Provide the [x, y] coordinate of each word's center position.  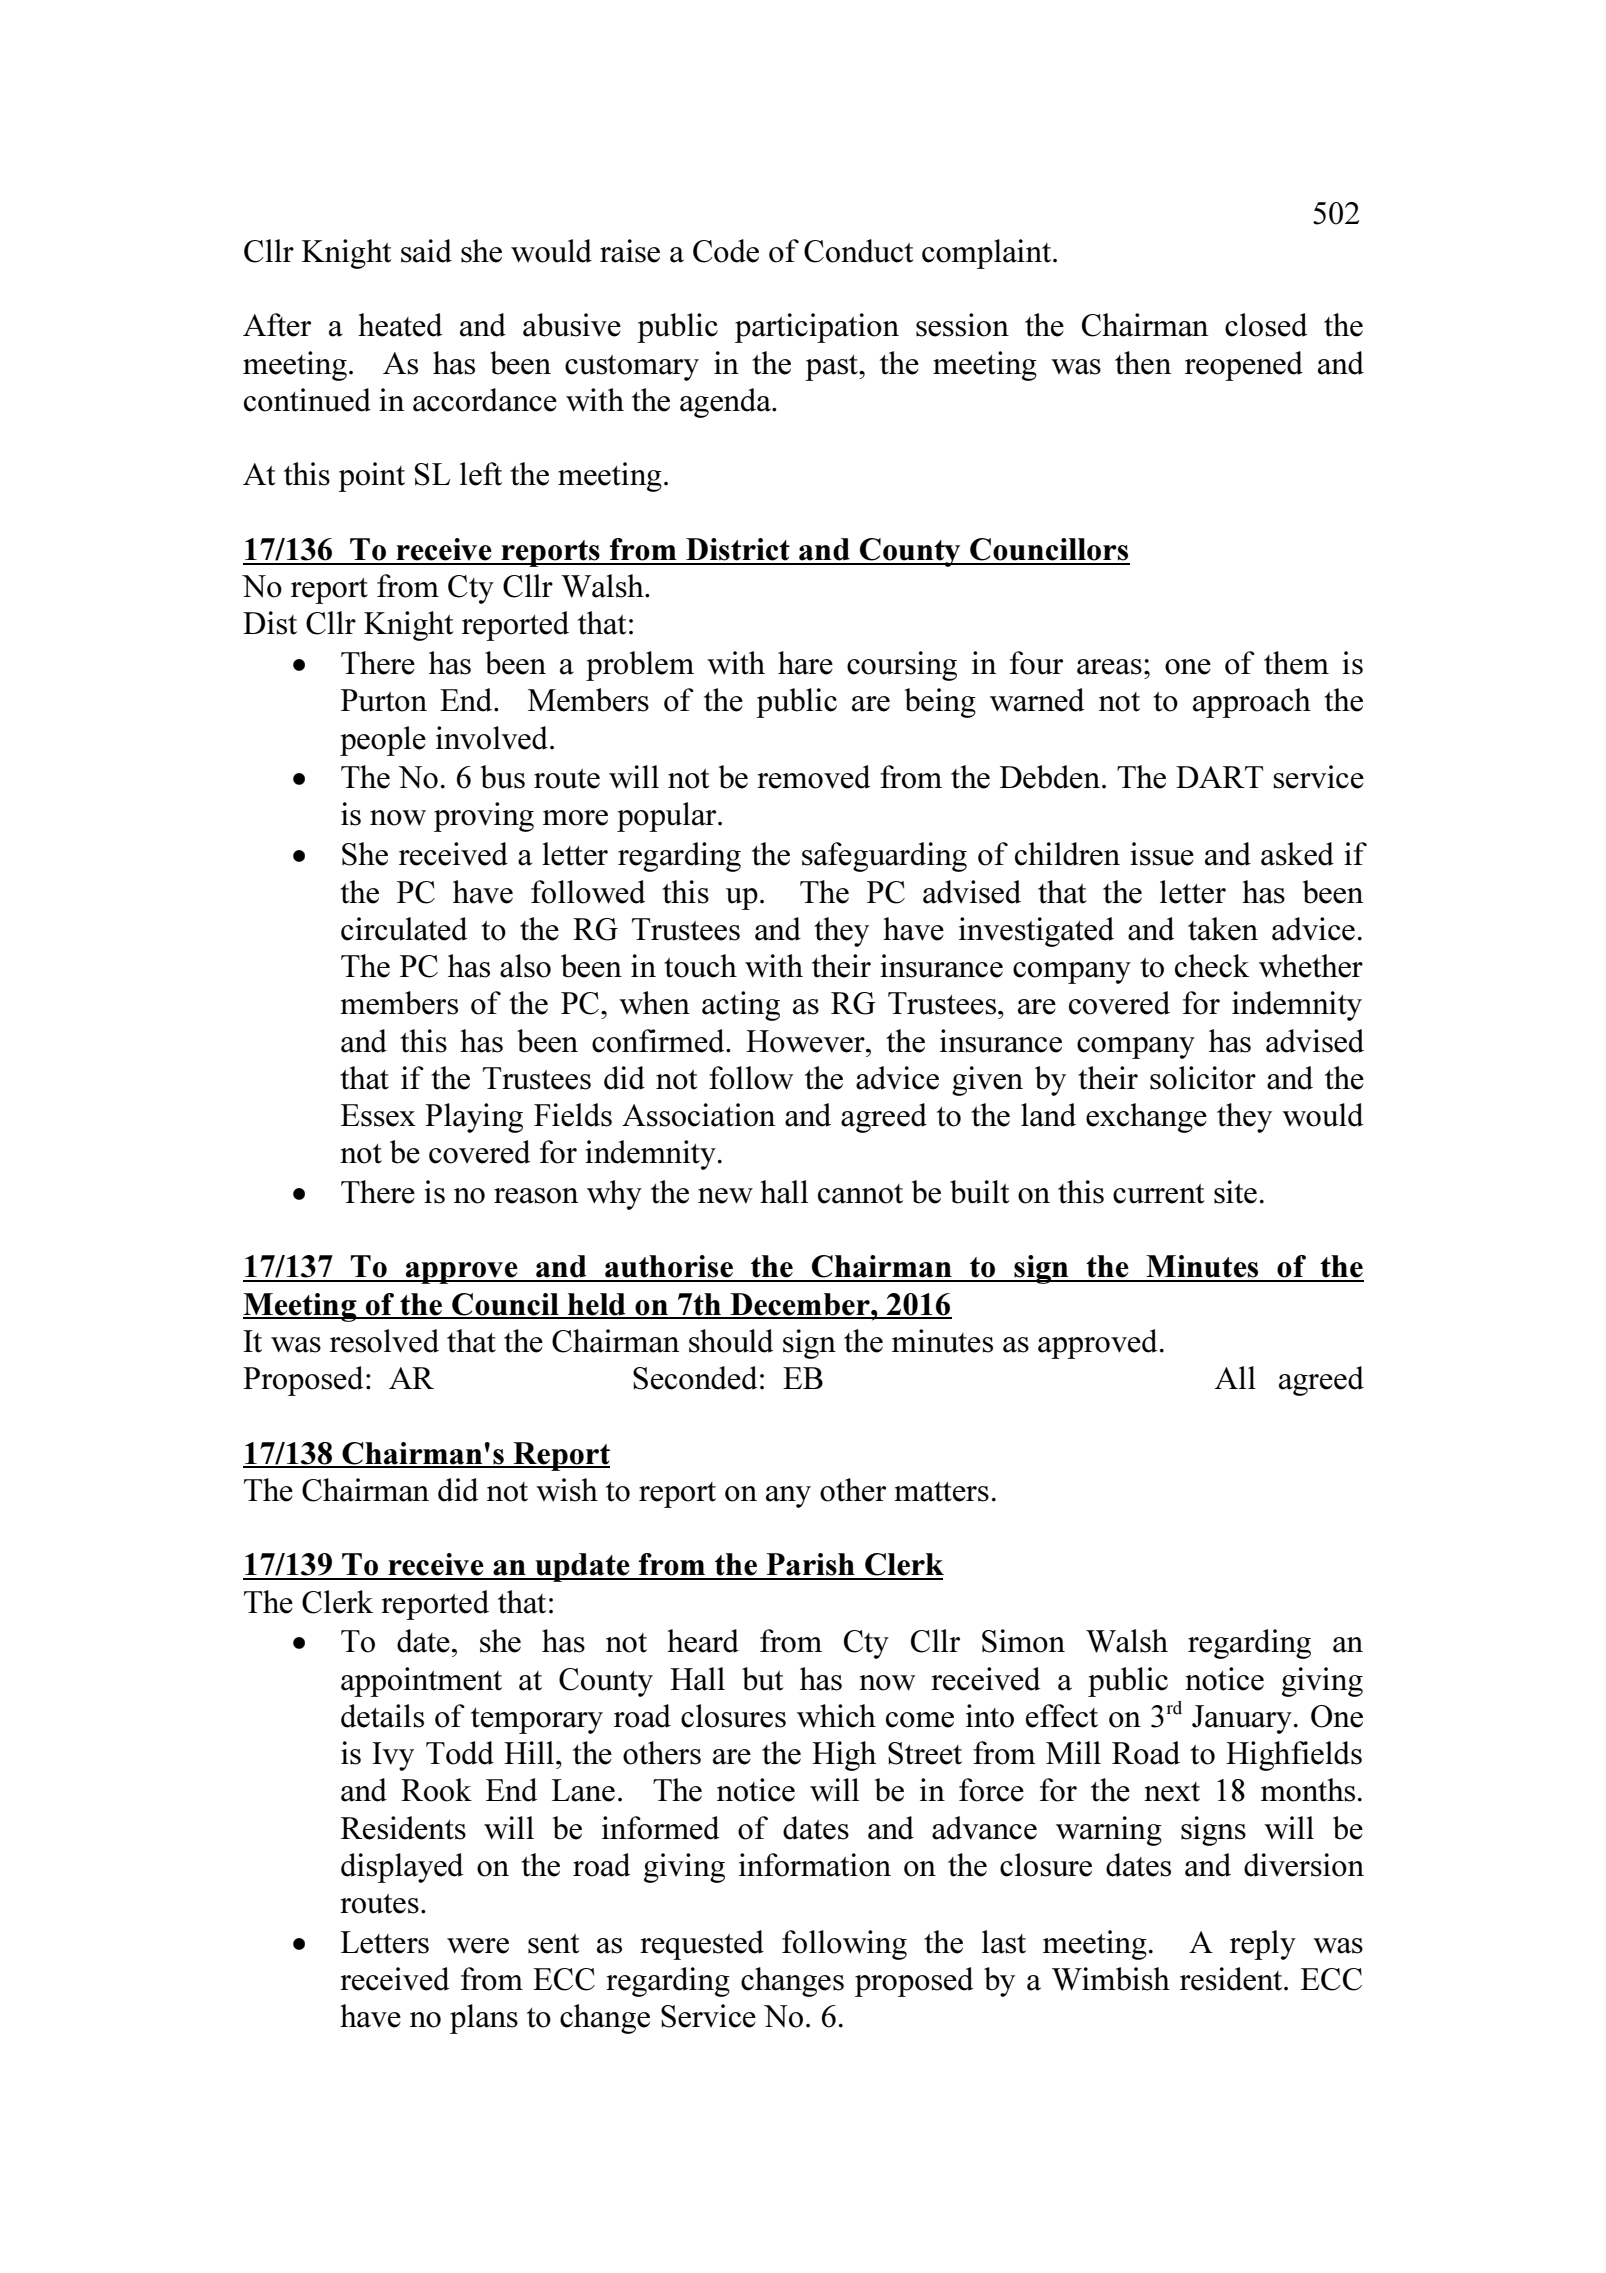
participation [817, 328]
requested [702, 1945]
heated [400, 325]
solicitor [1203, 1078]
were [478, 1946]
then [1143, 363]
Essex [378, 1115]
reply [1263, 1945]
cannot [860, 1194]
